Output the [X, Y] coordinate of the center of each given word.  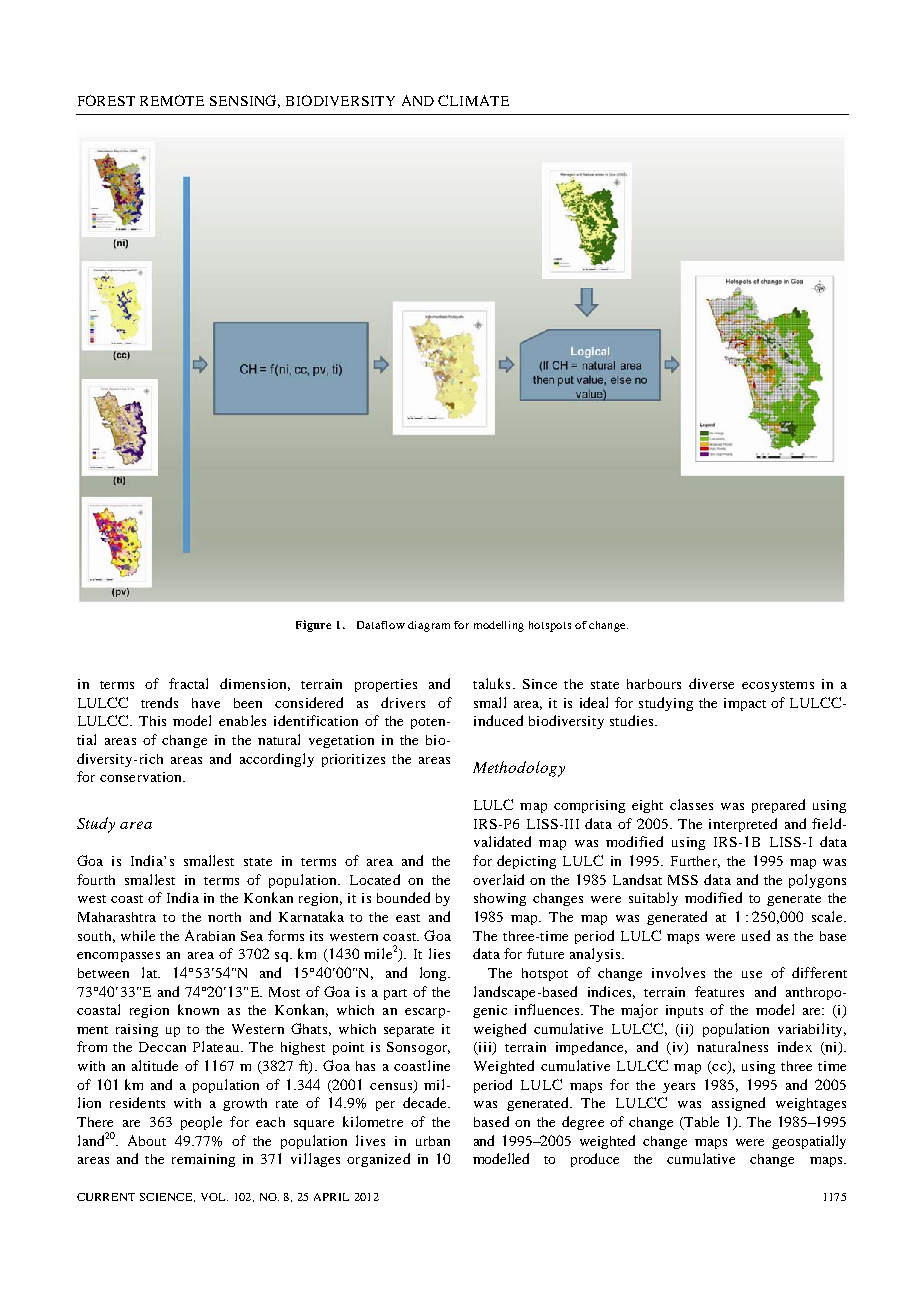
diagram [429, 626]
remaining [203, 1160]
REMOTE [172, 100]
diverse [711, 683]
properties [386, 685]
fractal [188, 683]
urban [433, 1141]
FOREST [106, 100]
